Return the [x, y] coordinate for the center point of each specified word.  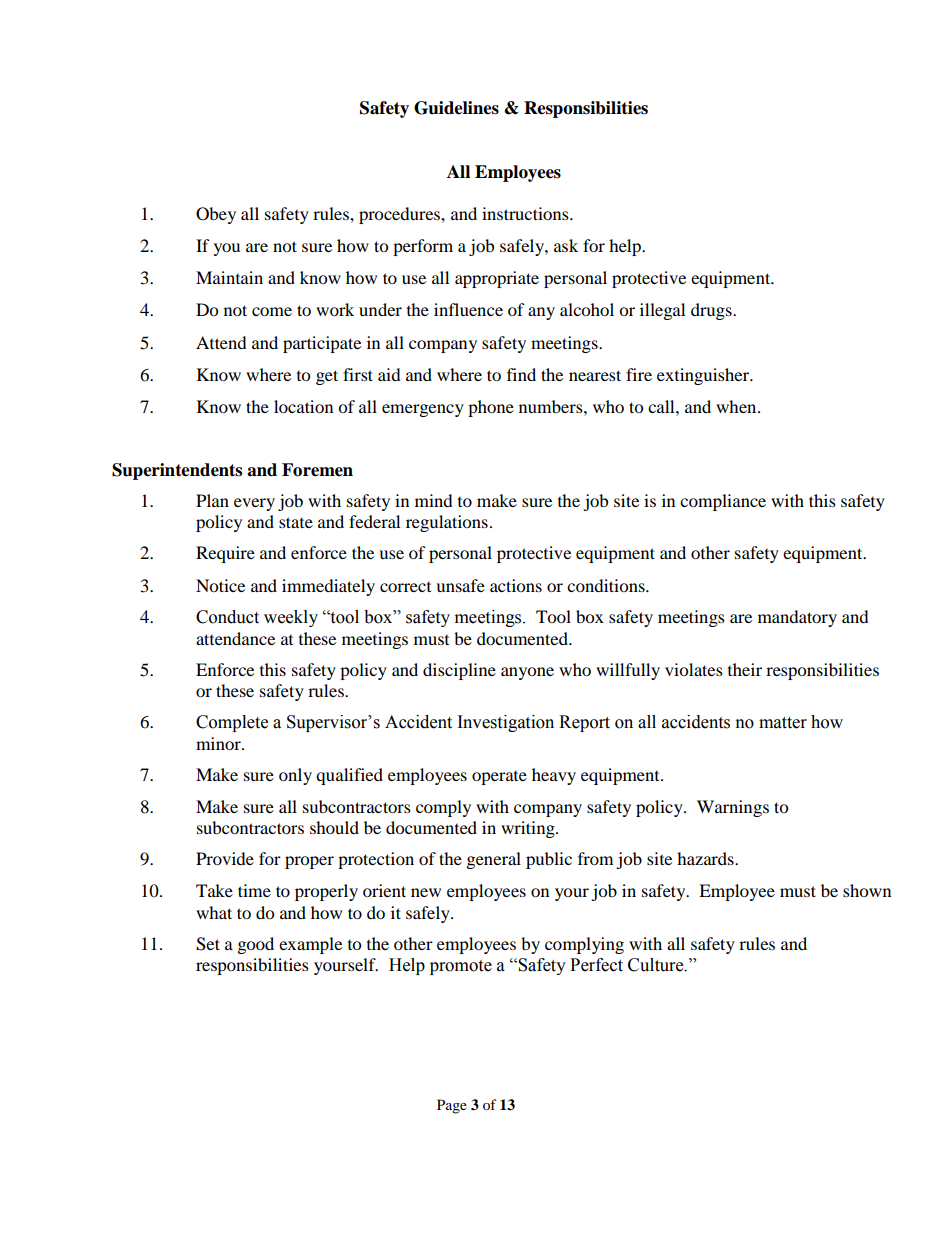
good [256, 945]
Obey [216, 215]
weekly [291, 618]
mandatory [797, 618]
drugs [712, 311]
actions [516, 585]
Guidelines [456, 108]
